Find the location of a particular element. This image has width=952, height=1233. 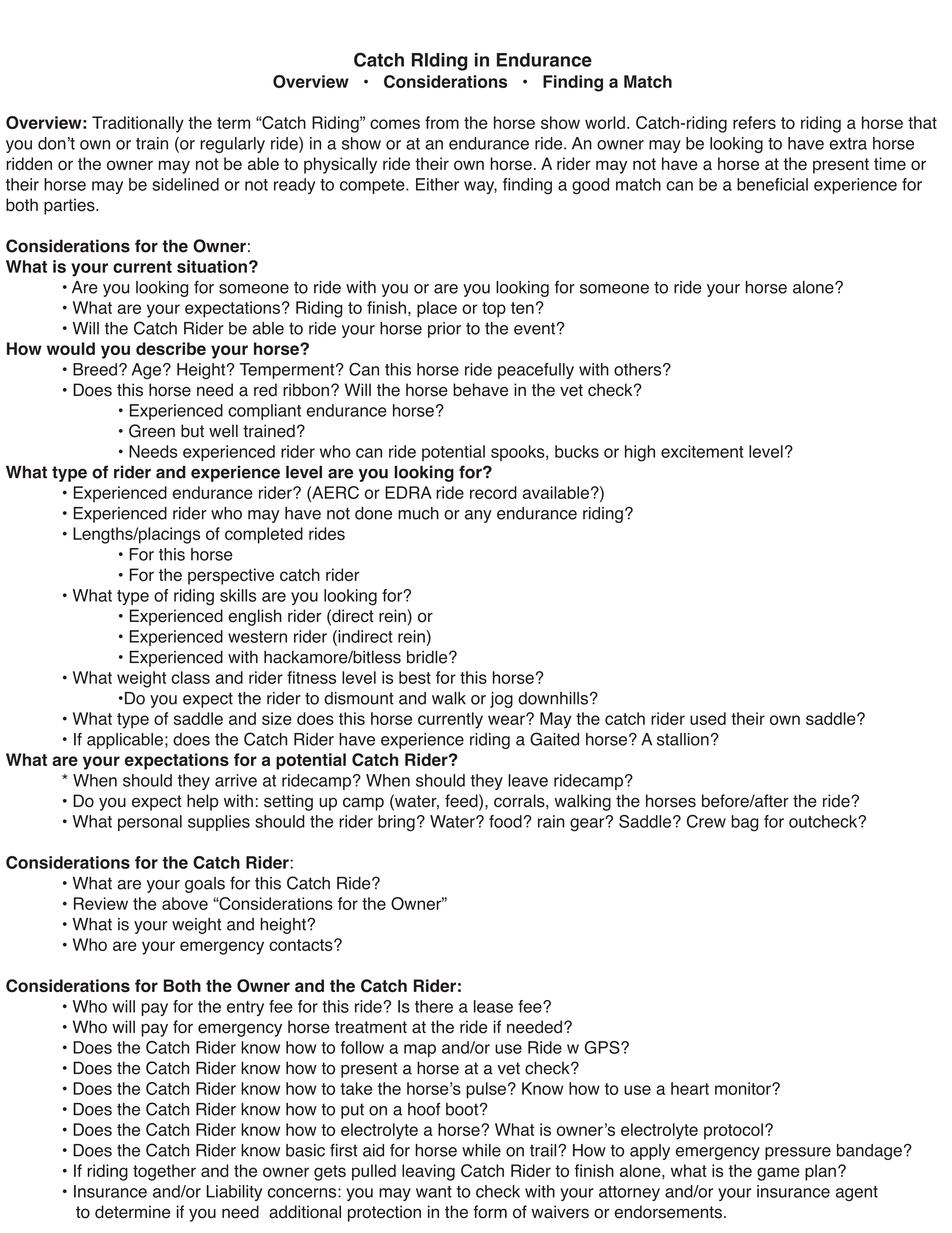

extra is located at coordinates (848, 144).
